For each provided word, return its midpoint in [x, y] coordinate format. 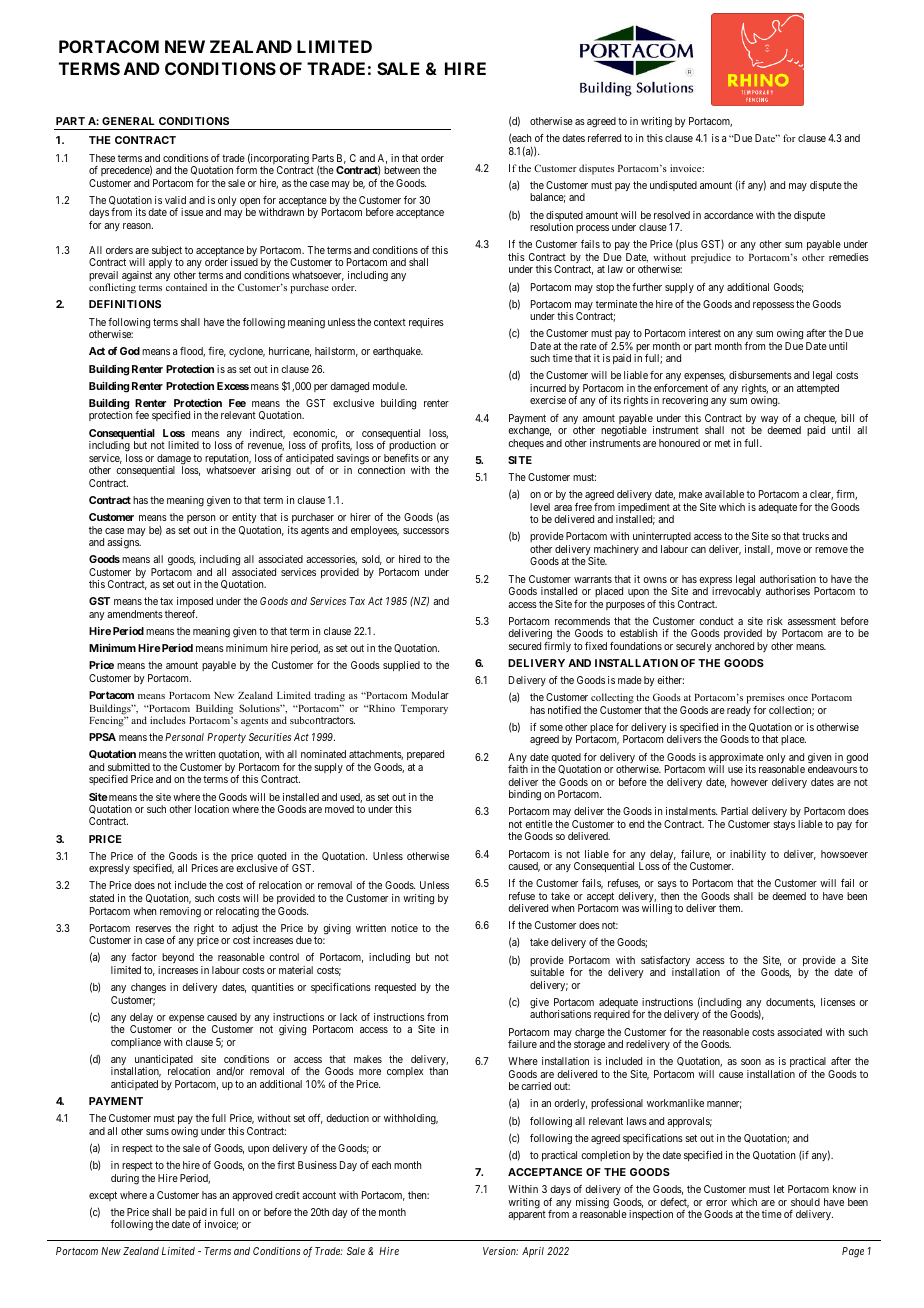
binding [525, 795]
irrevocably [736, 592]
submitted [129, 767]
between [402, 170]
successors [426, 531]
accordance [728, 215]
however [749, 782]
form [246, 170]
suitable [547, 972]
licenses [838, 1002]
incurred [548, 388]
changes [148, 988]
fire [217, 352]
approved [252, 1196]
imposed [195, 604]
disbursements [760, 375]
